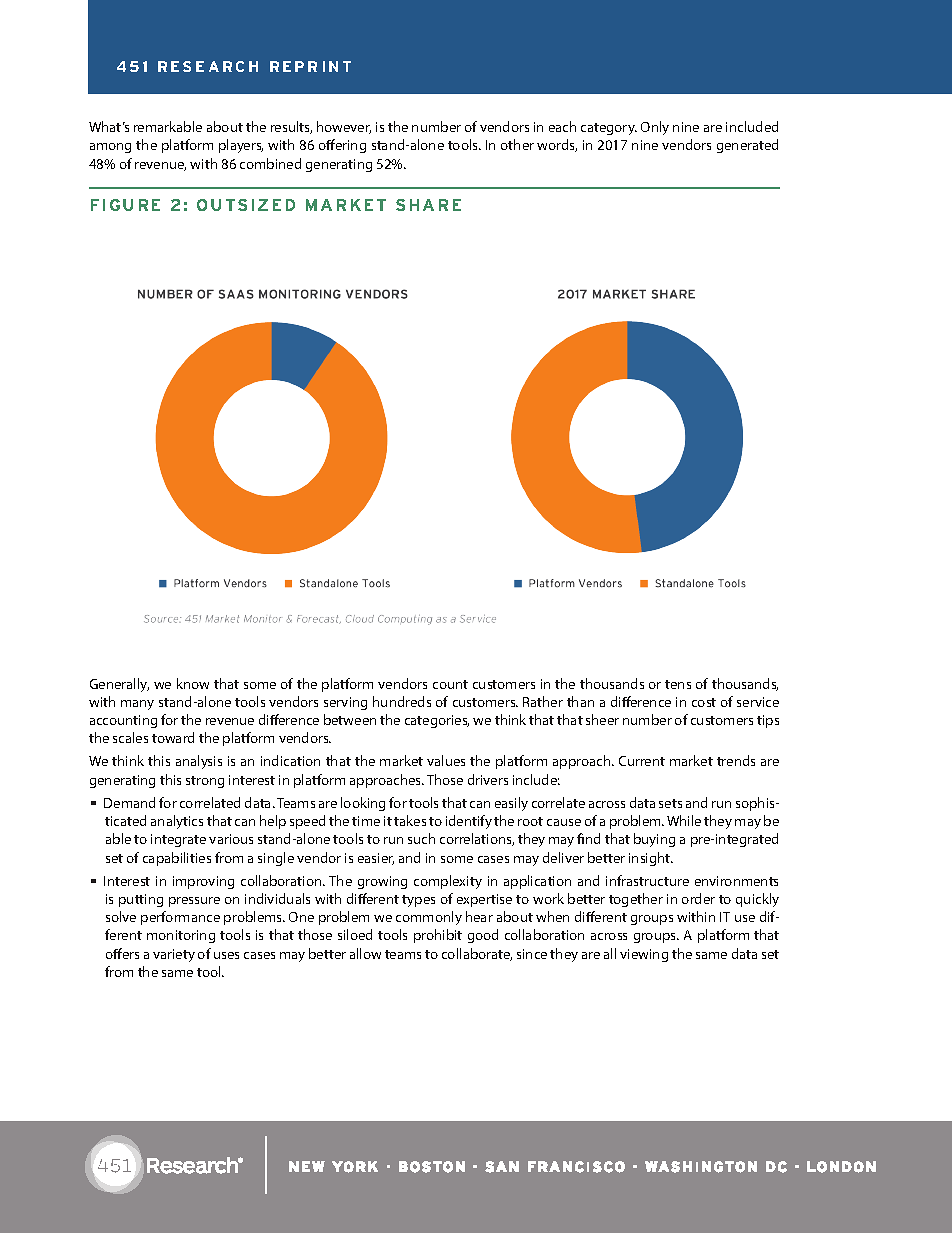  I want to click on however, so click(344, 127).
